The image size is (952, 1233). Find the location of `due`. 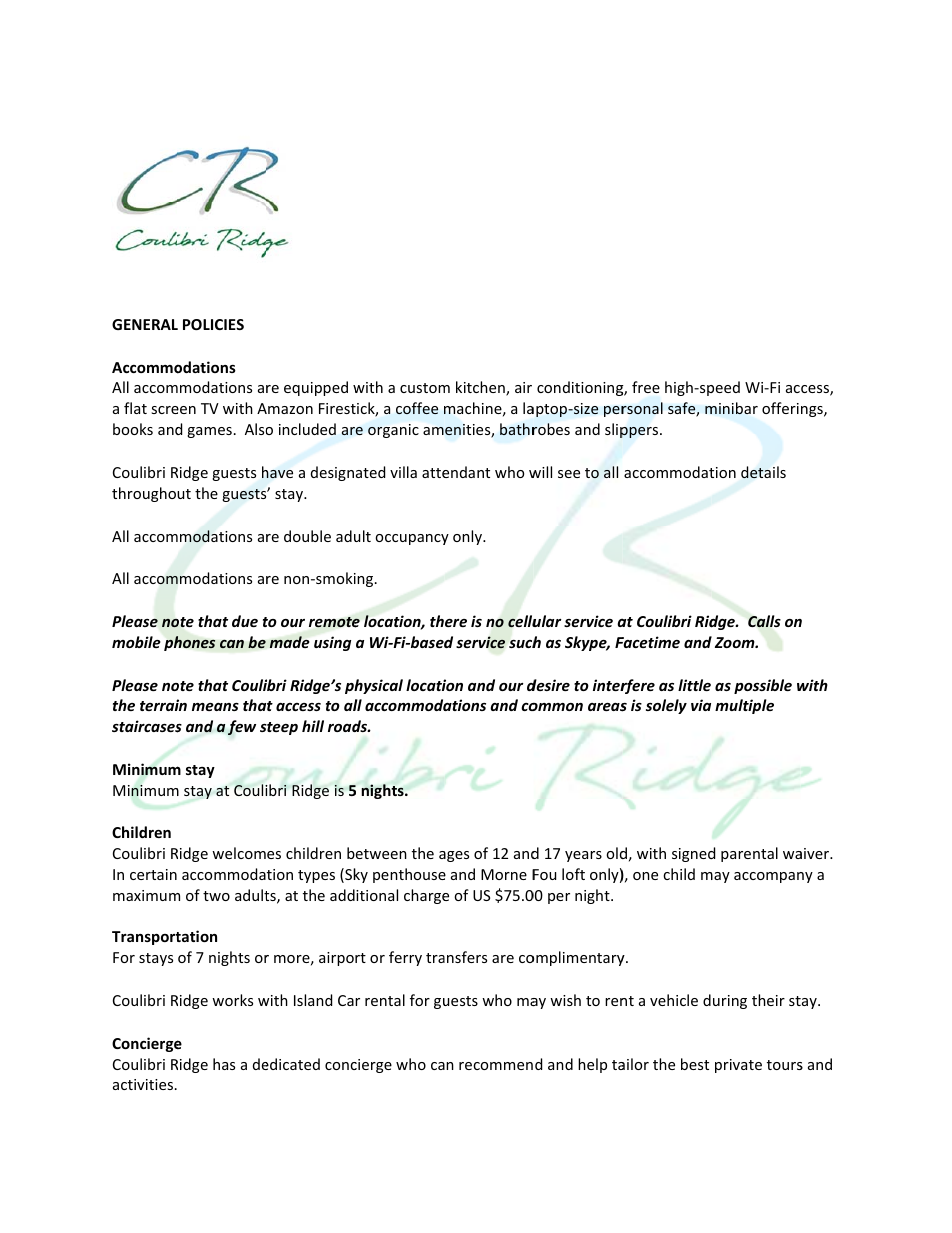

due is located at coordinates (245, 621).
